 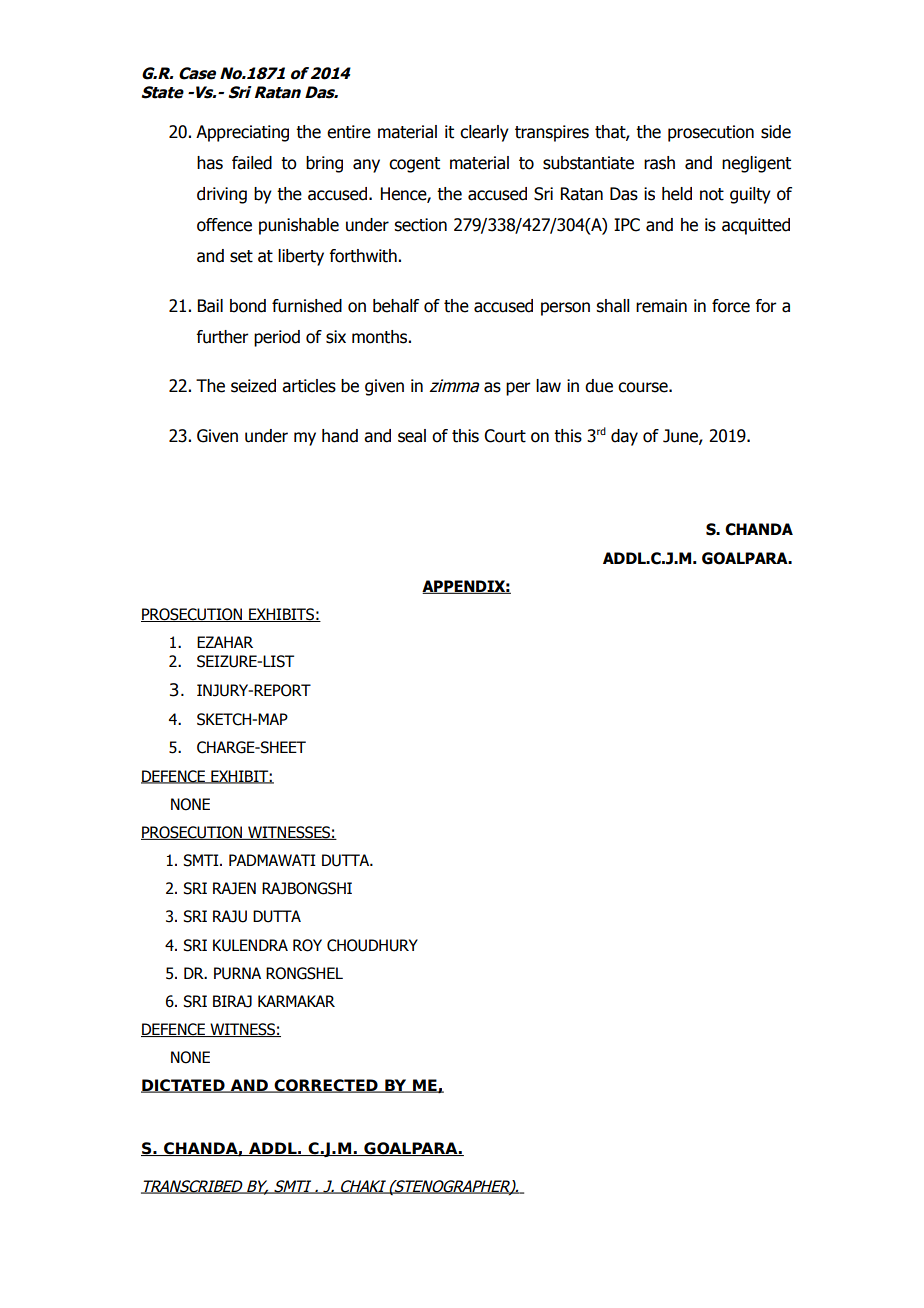 What do you see at coordinates (712, 194) in the document?
I see `not` at bounding box center [712, 194].
